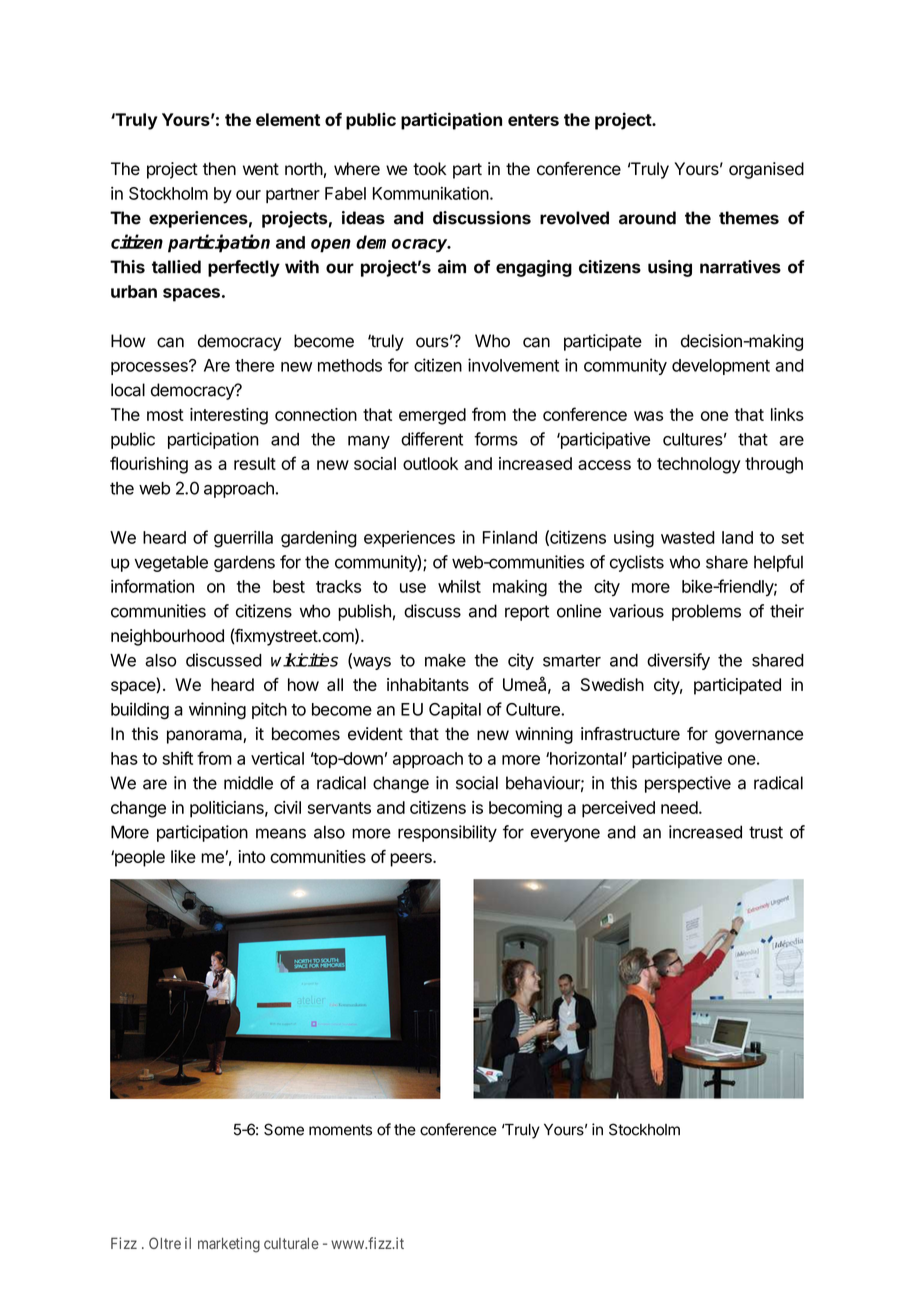 The image size is (924, 1308). What do you see at coordinates (284, 1129) in the screenshot?
I see `Some` at bounding box center [284, 1129].
